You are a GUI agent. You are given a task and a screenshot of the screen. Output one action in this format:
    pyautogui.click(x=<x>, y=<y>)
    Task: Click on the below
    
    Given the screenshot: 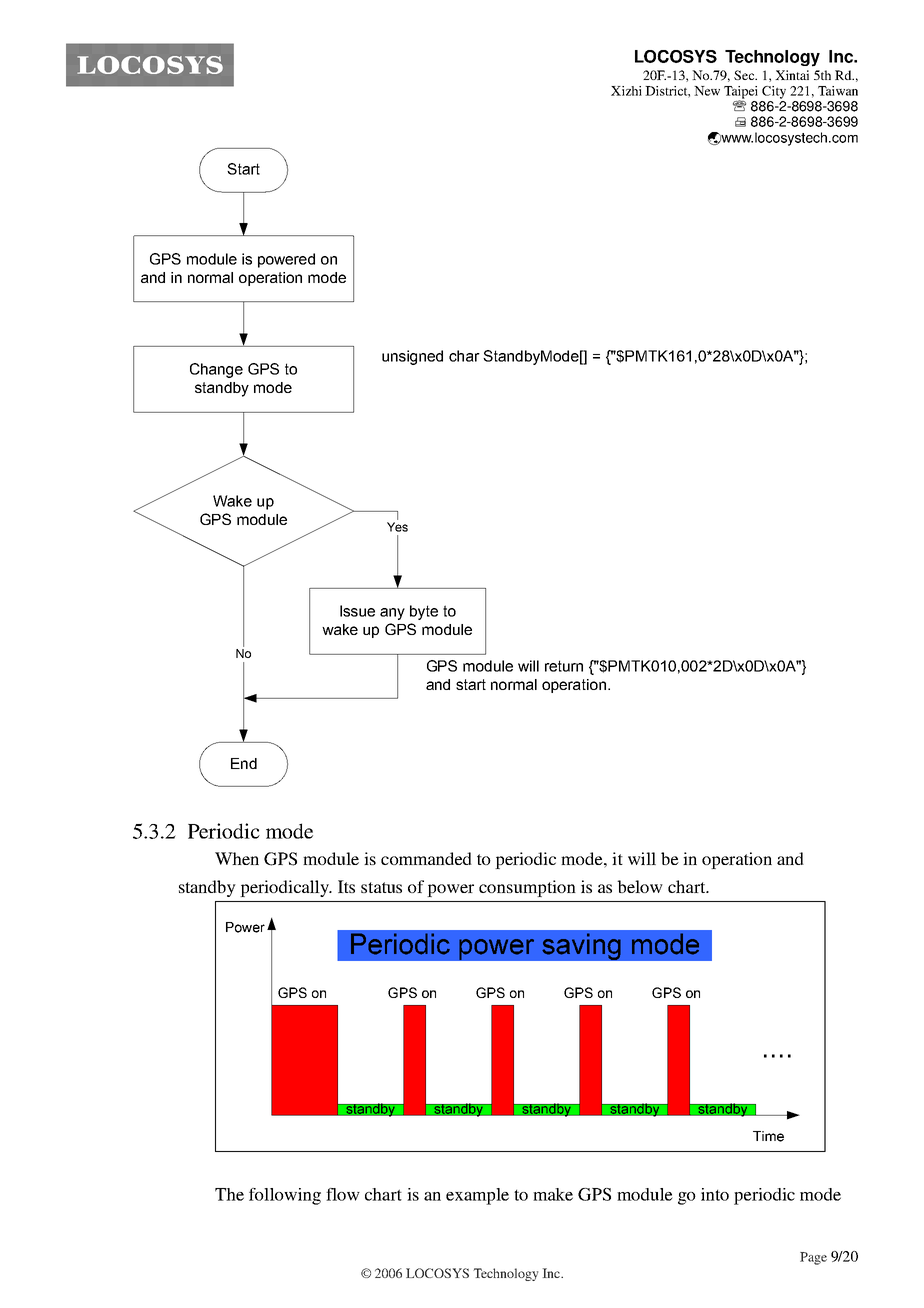 What is the action you would take?
    pyautogui.click(x=640, y=886)
